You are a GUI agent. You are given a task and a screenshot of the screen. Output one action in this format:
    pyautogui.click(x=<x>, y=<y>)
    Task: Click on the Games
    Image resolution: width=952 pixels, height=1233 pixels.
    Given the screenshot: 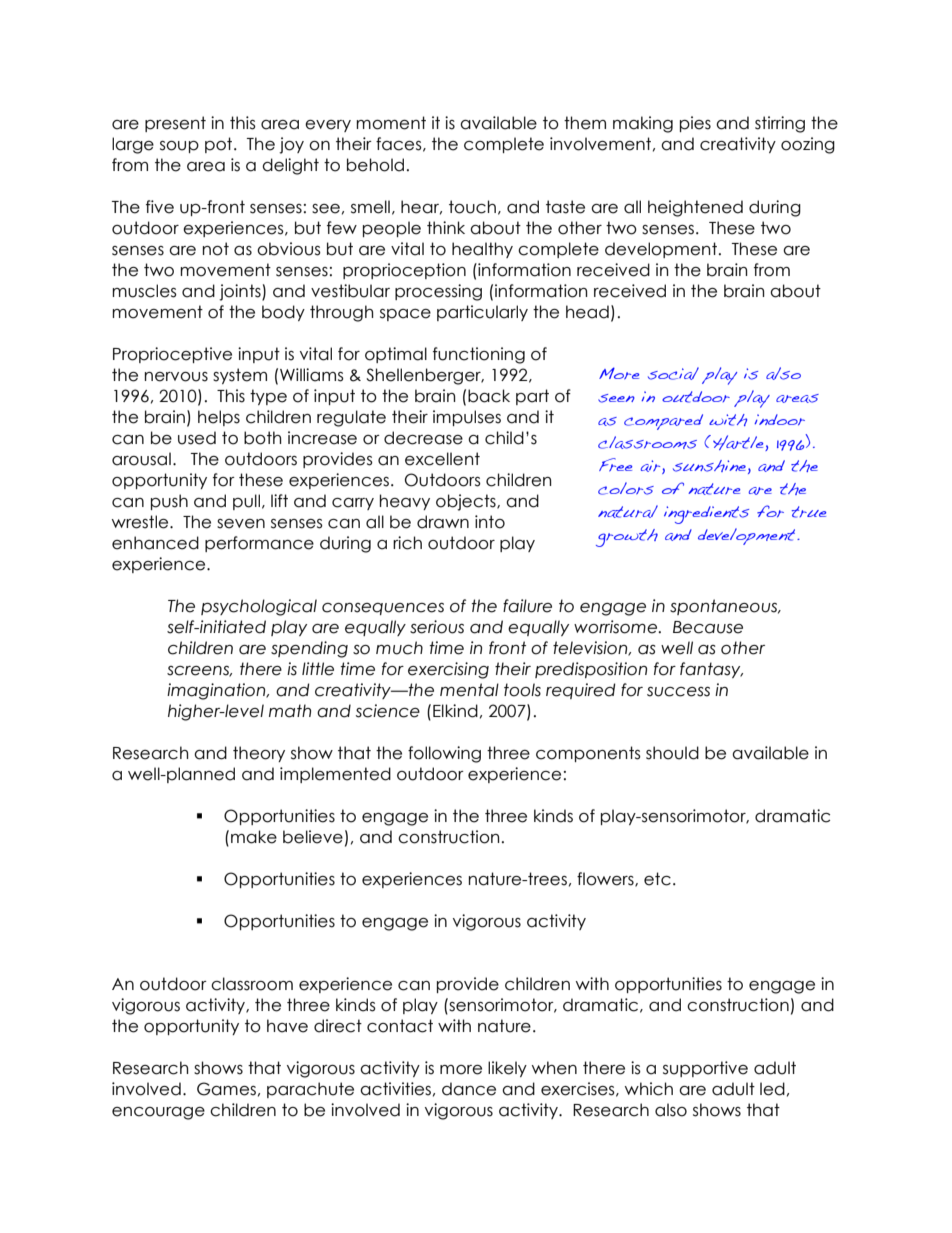 What is the action you would take?
    pyautogui.click(x=226, y=1089)
